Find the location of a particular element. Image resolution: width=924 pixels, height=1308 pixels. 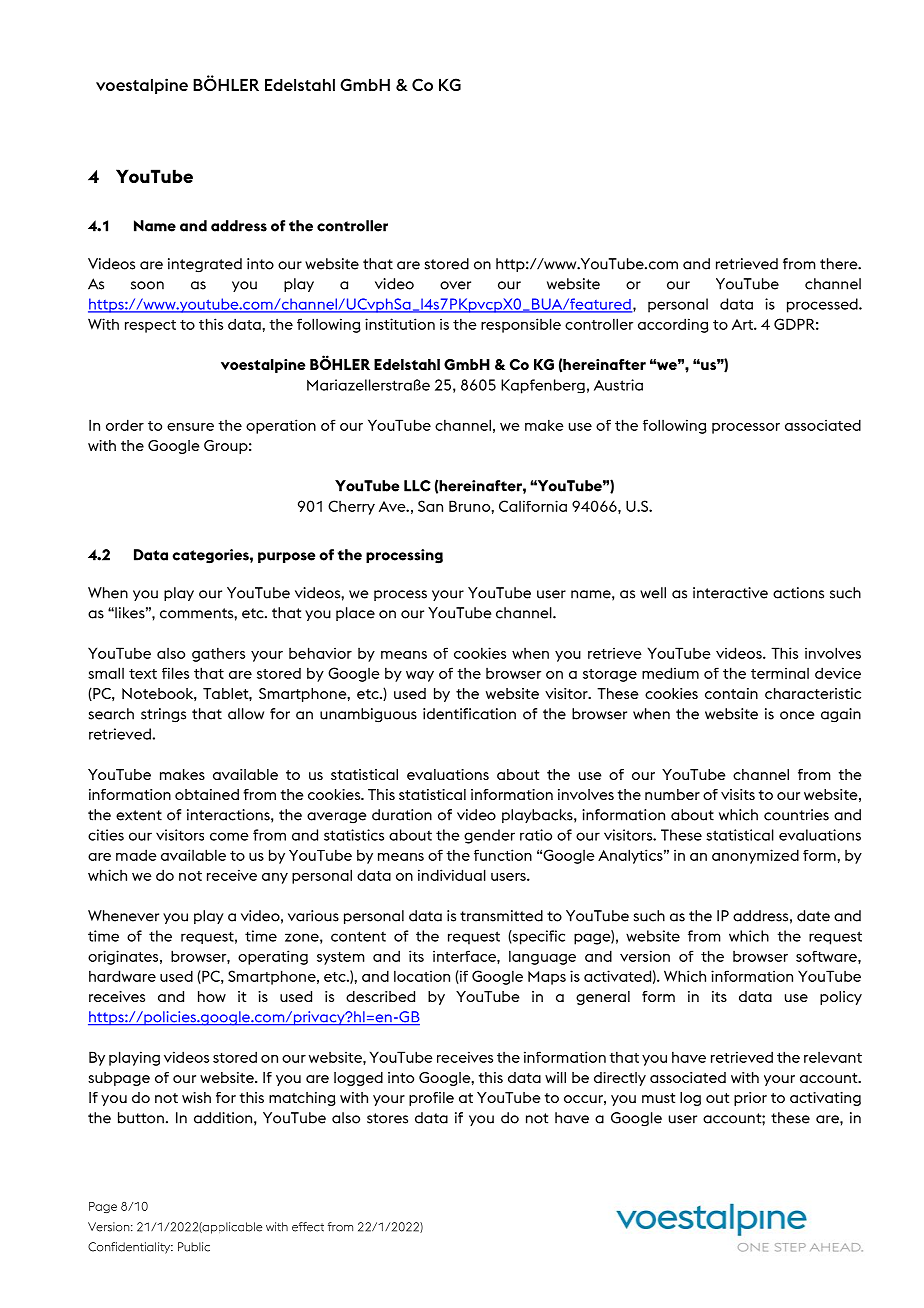

prior is located at coordinates (750, 1099).
